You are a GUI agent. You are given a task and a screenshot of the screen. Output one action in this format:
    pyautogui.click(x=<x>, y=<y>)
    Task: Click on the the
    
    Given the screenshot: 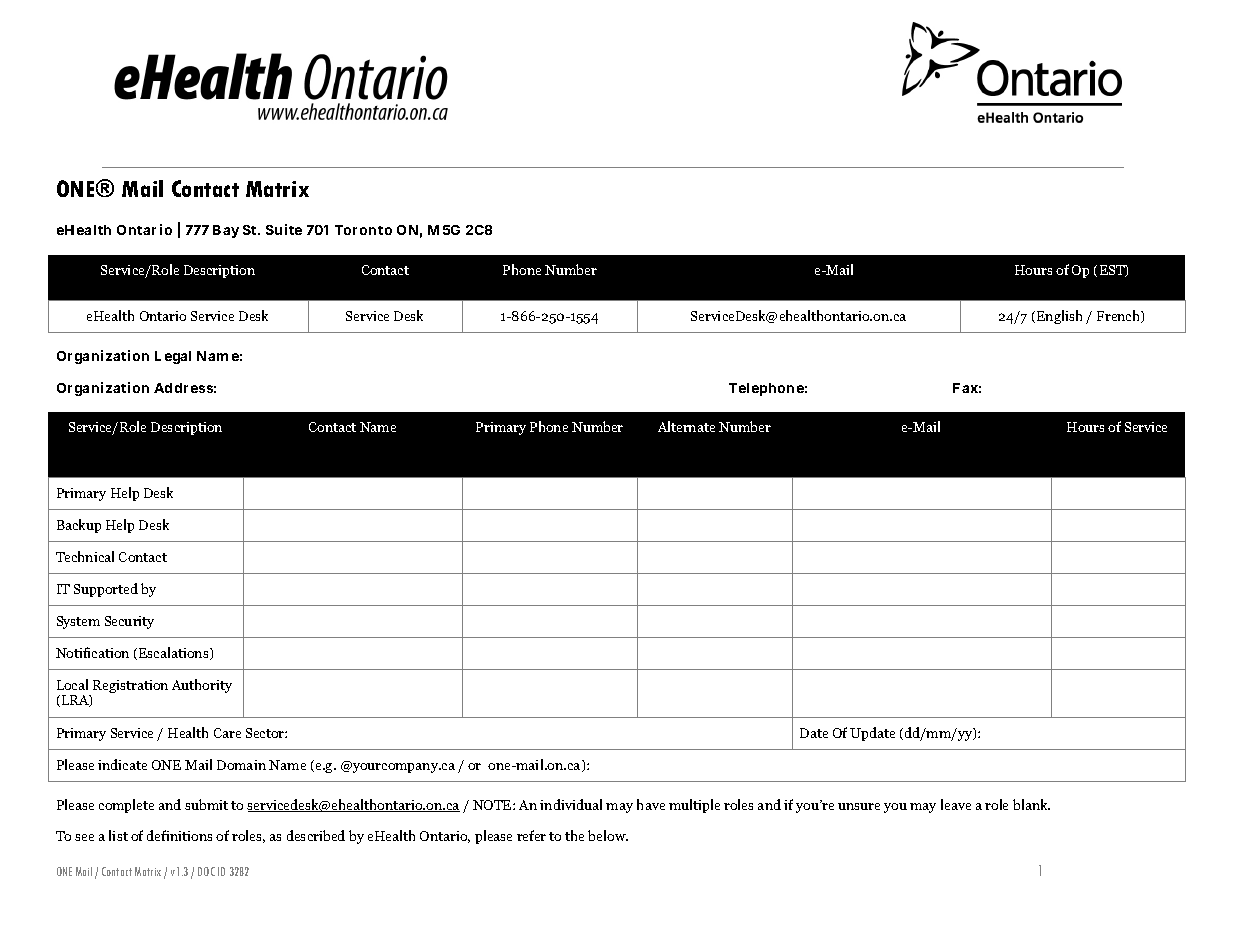 What is the action you would take?
    pyautogui.click(x=574, y=835)
